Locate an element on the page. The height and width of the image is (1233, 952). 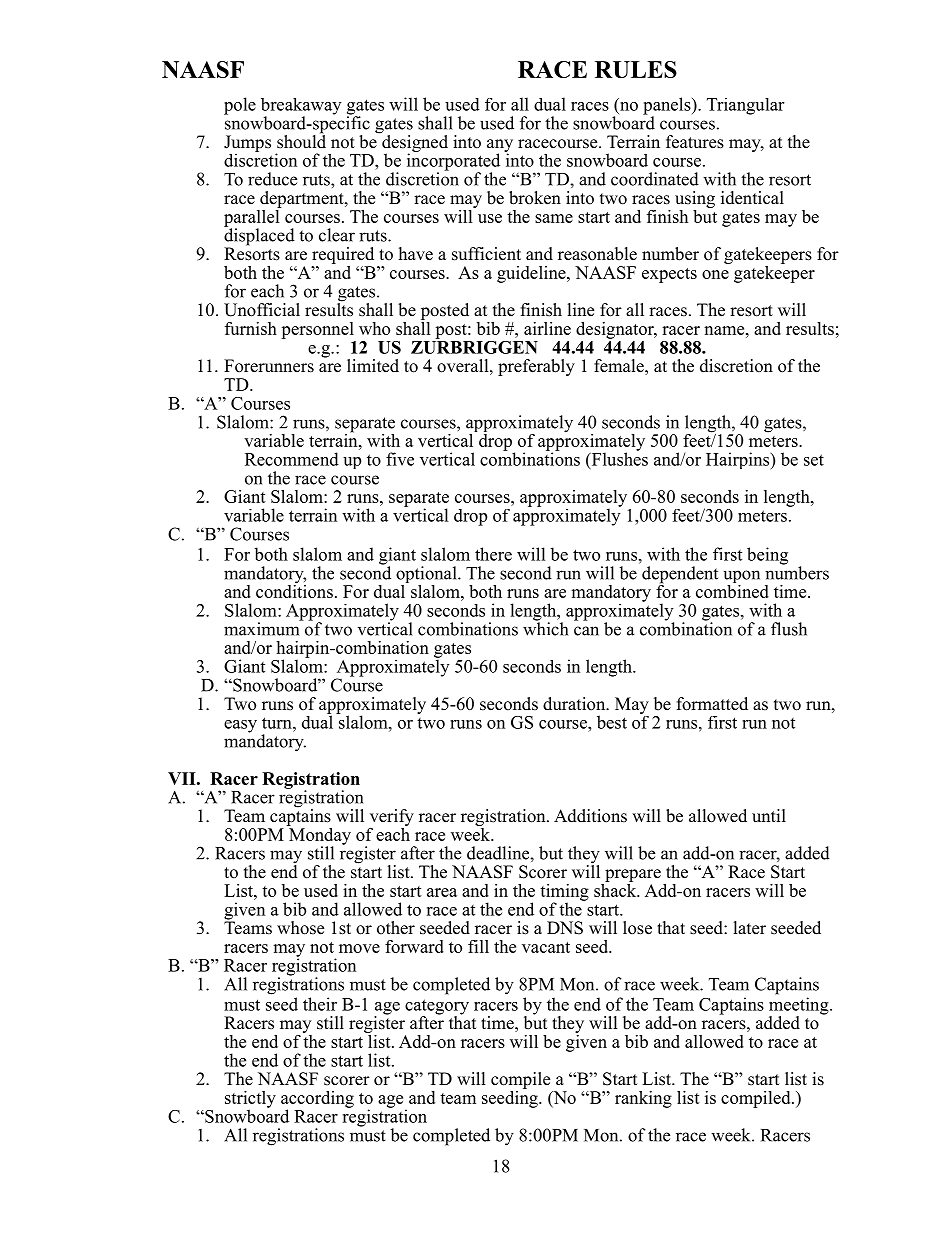
according is located at coordinates (317, 1100).
